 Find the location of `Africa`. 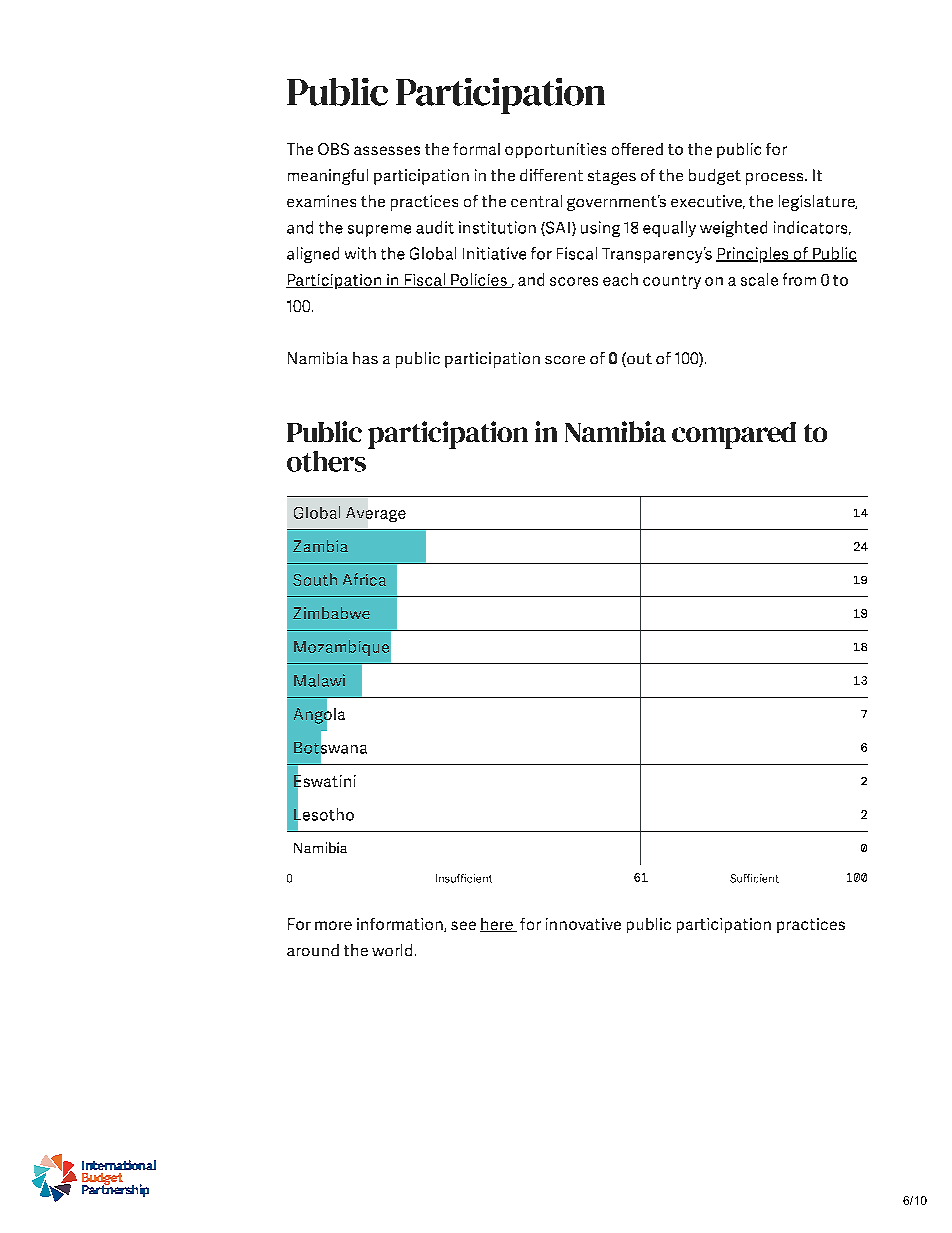

Africa is located at coordinates (364, 579).
